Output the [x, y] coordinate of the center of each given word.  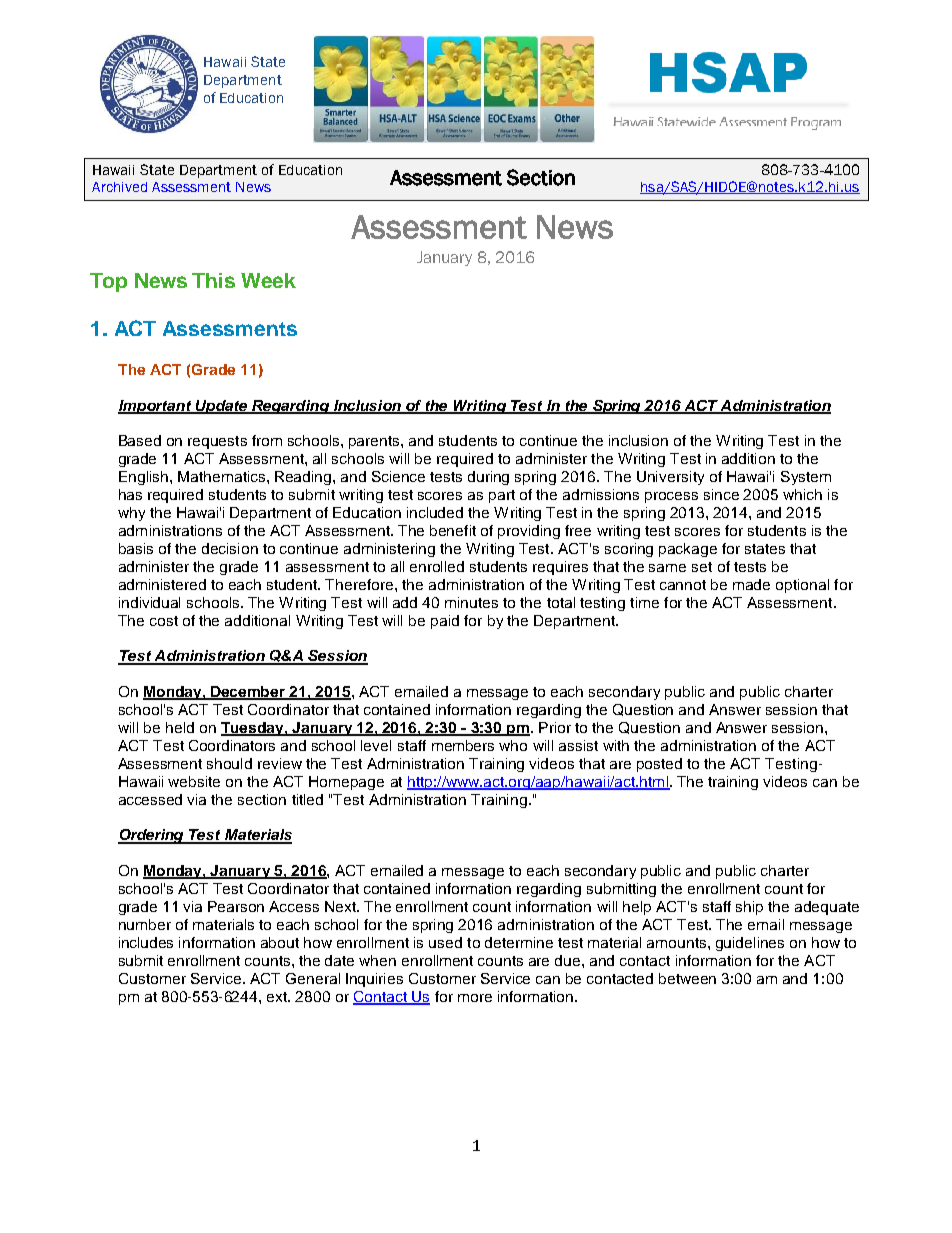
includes [146, 942]
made [751, 584]
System [806, 478]
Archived [119, 187]
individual [149, 602]
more [475, 998]
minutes [471, 602]
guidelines [750, 944]
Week [268, 280]
